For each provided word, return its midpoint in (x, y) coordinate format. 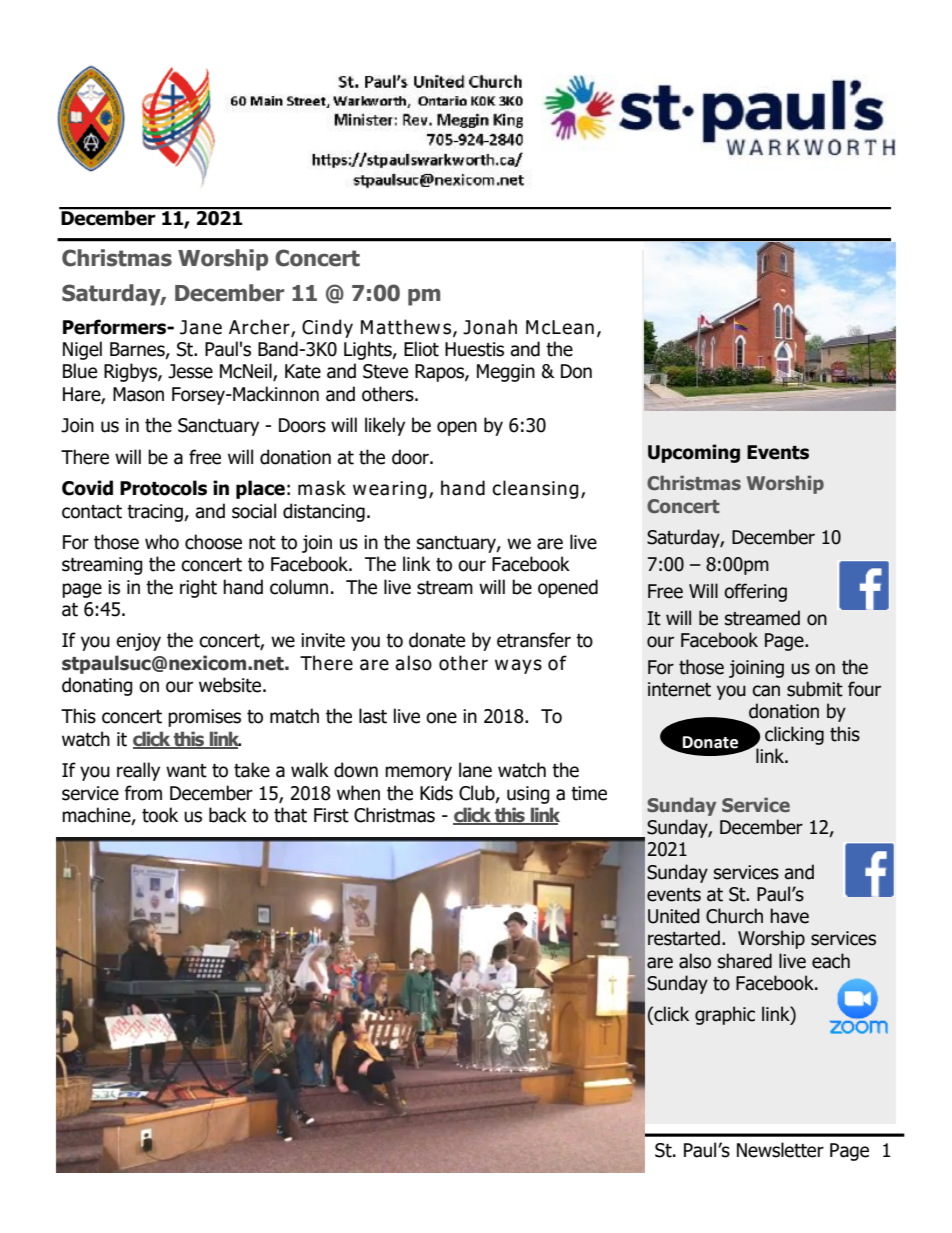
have (789, 916)
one (441, 718)
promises (204, 718)
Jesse (190, 371)
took (160, 815)
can (766, 691)
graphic (725, 1015)
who (162, 542)
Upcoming (694, 453)
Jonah (490, 327)
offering (755, 592)
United (674, 916)
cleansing (535, 489)
